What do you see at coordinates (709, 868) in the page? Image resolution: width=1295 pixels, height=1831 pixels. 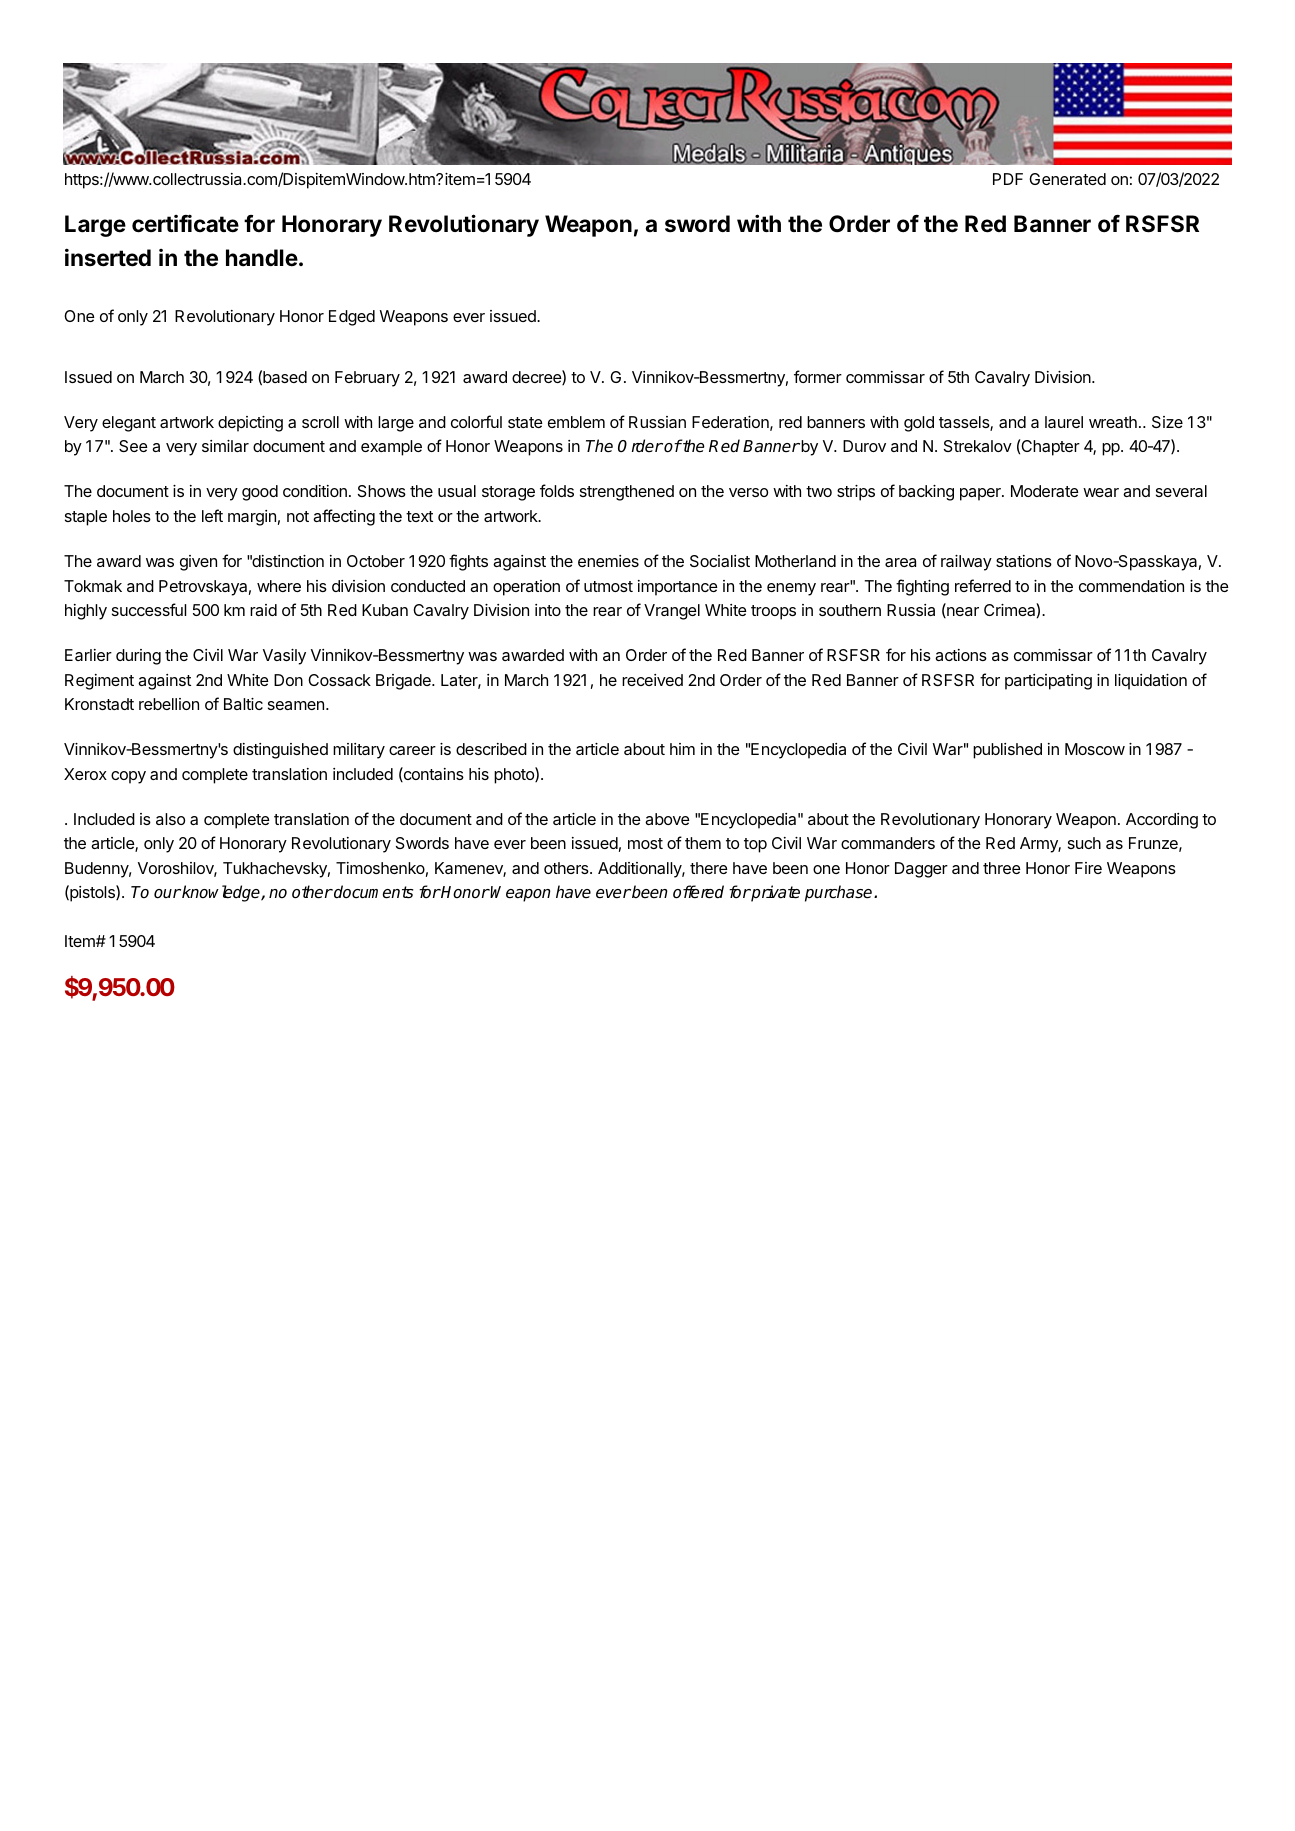 I see `there` at bounding box center [709, 868].
